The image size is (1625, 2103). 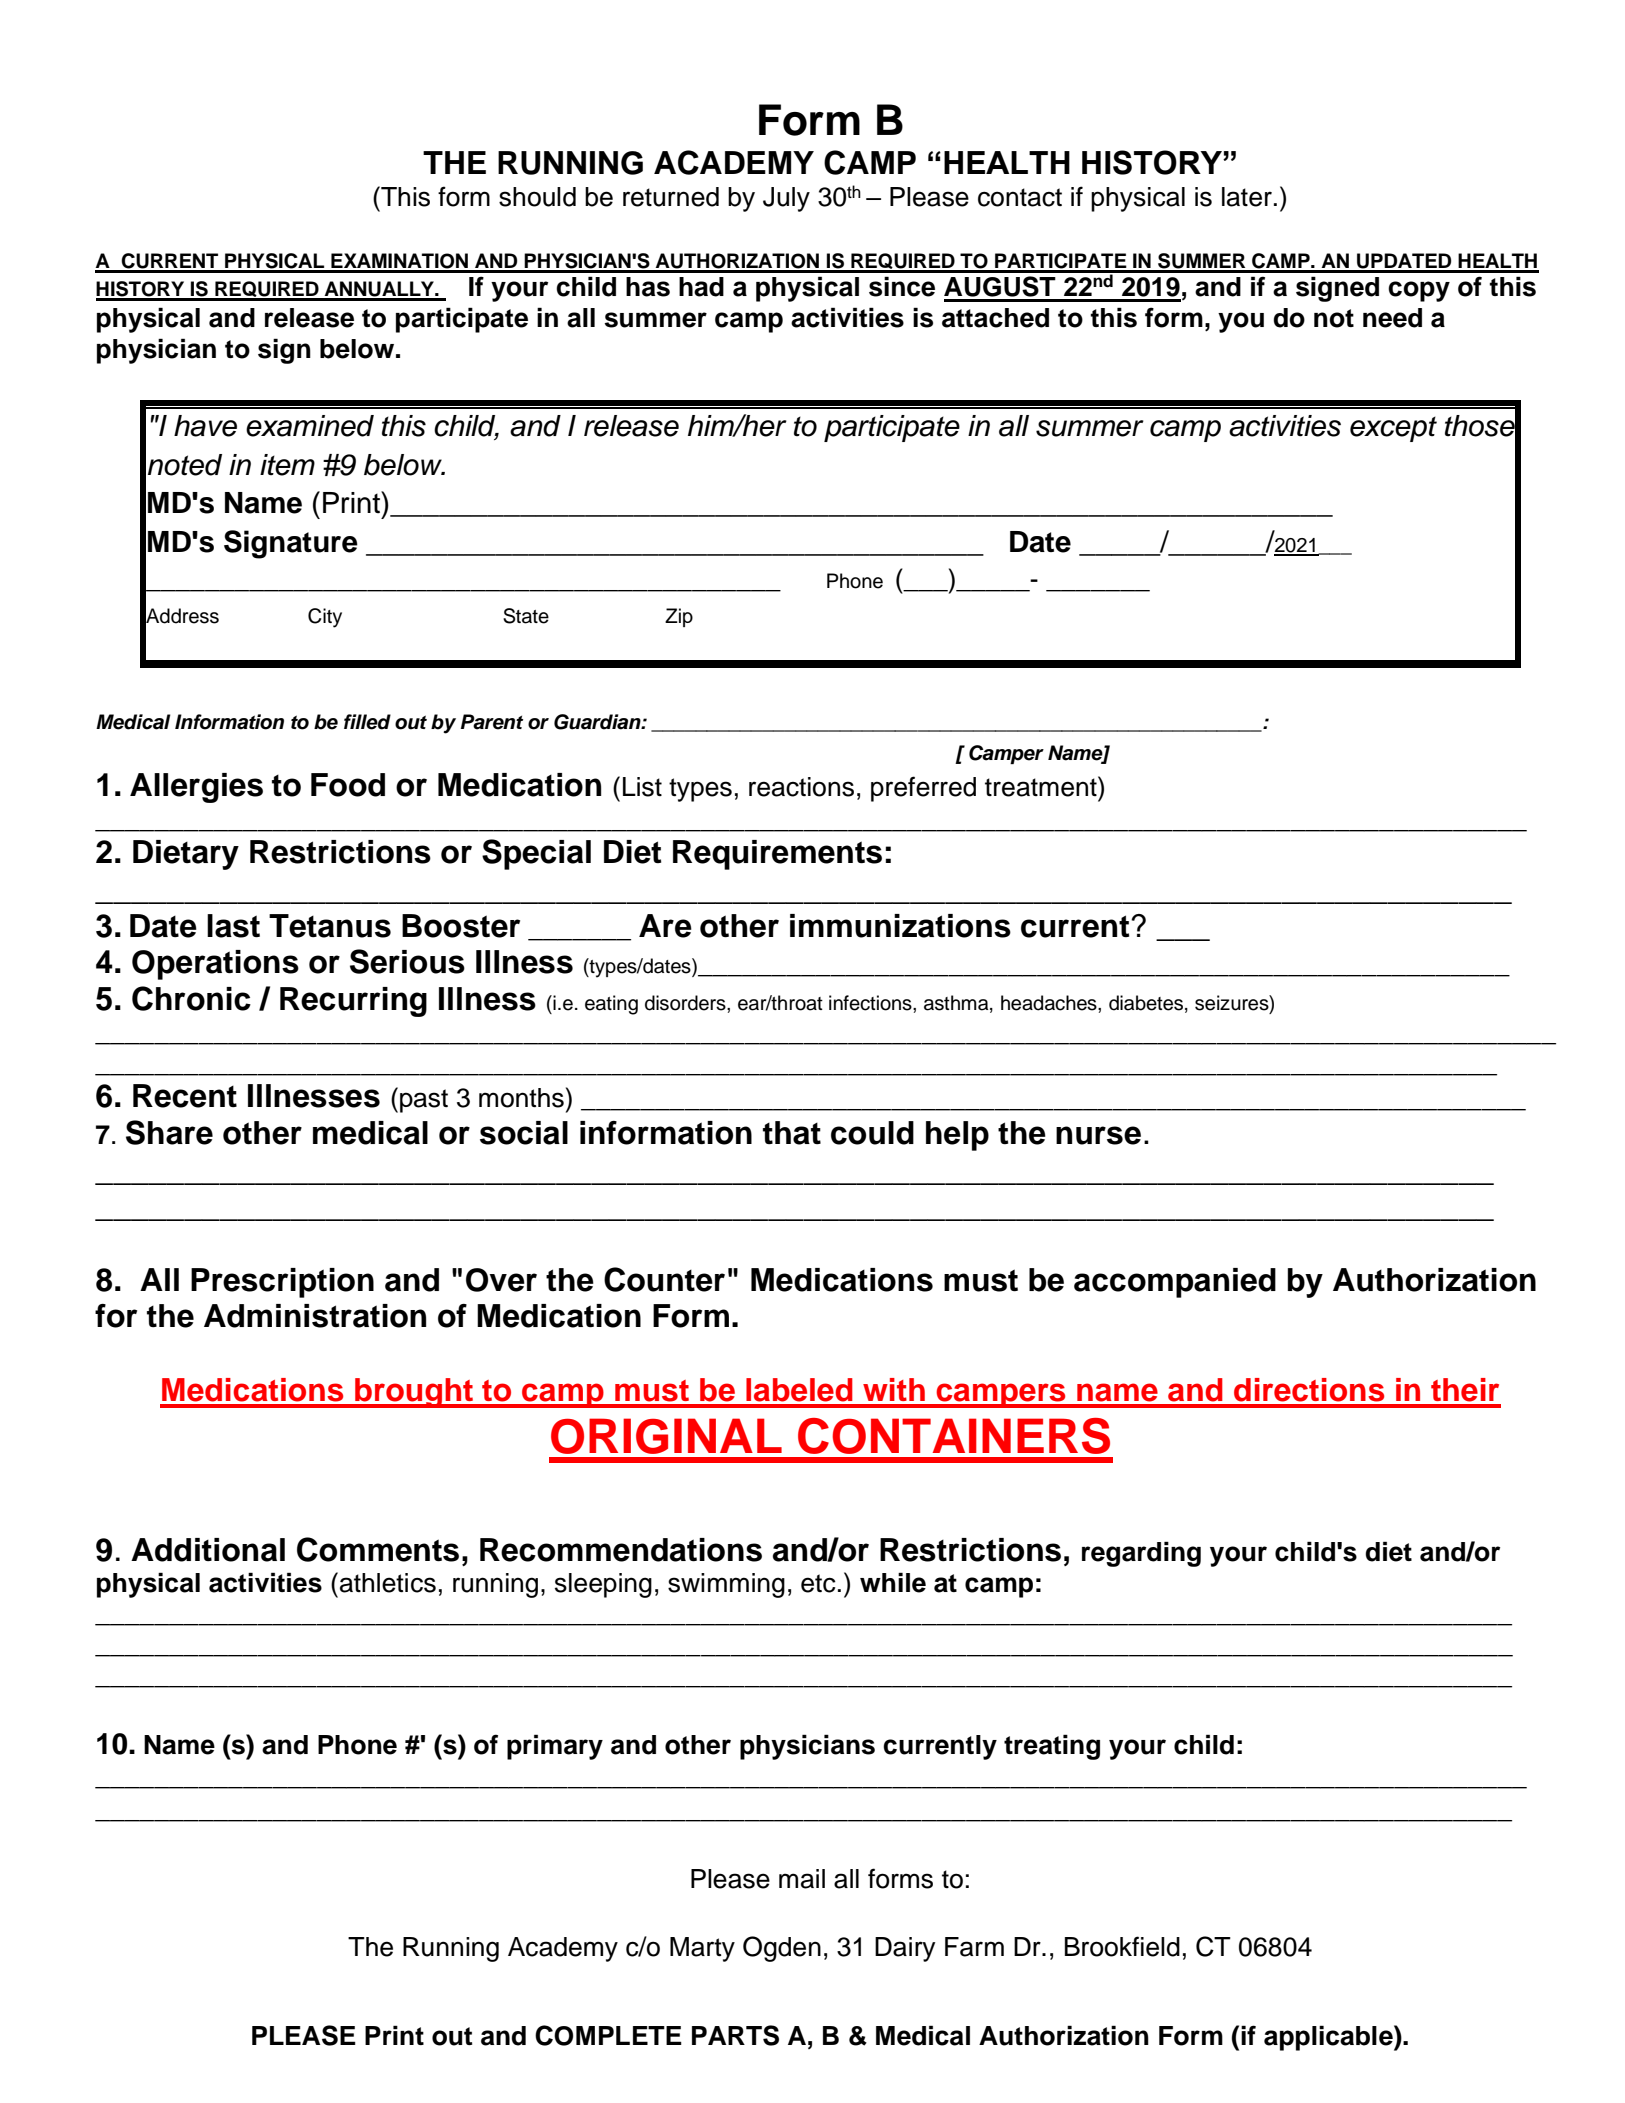 What do you see at coordinates (1175, 1283) in the page?
I see `accompanied` at bounding box center [1175, 1283].
